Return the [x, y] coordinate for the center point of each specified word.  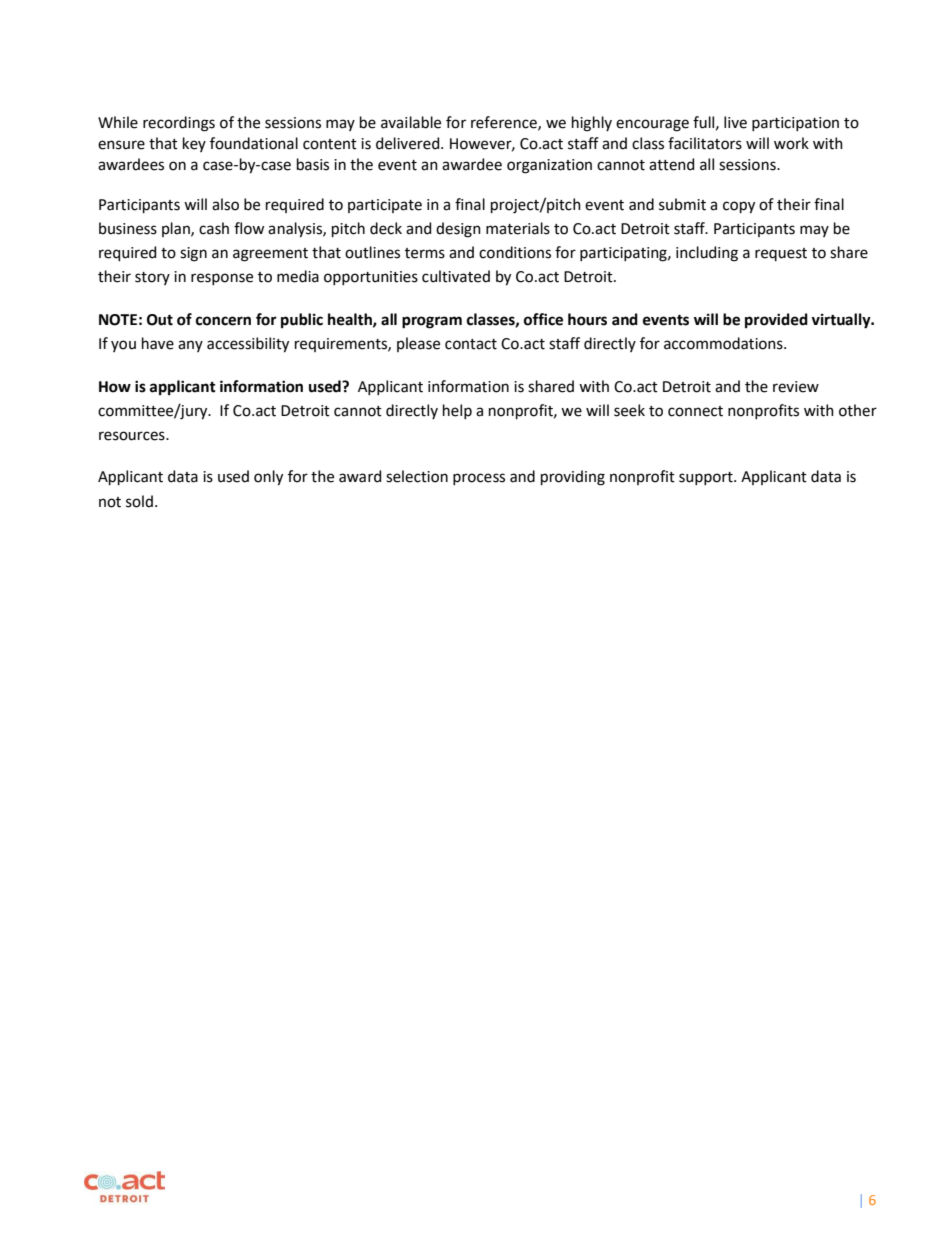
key [194, 144]
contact [471, 344]
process [479, 479]
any [190, 346]
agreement [270, 255]
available [411, 122]
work [791, 143]
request [781, 254]
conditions [515, 252]
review [796, 387]
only [268, 478]
